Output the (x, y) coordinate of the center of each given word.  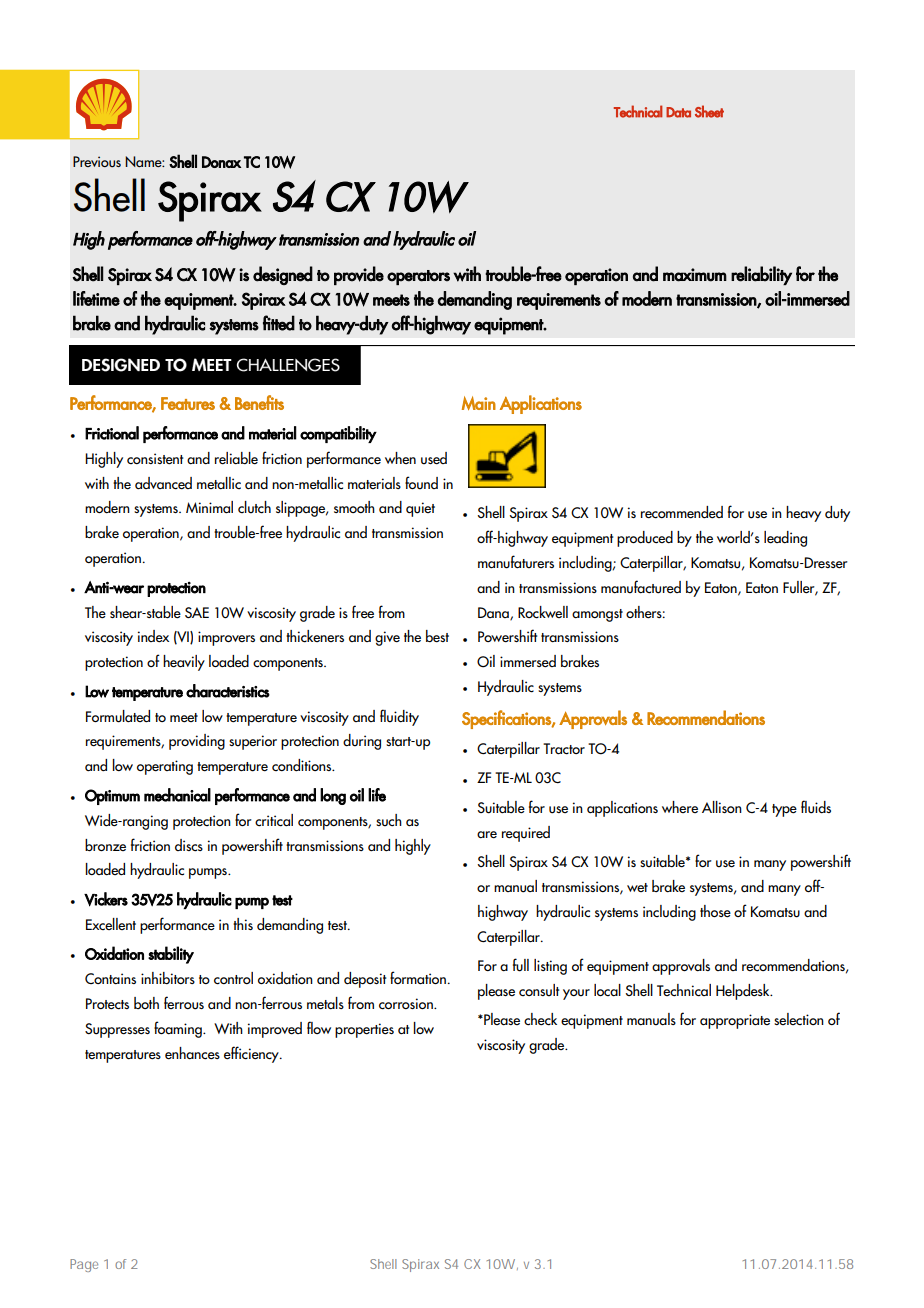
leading (785, 539)
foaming (179, 1029)
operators (418, 277)
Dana (494, 613)
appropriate (735, 1021)
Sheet (709, 111)
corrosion (407, 1004)
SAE (197, 612)
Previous (97, 162)
